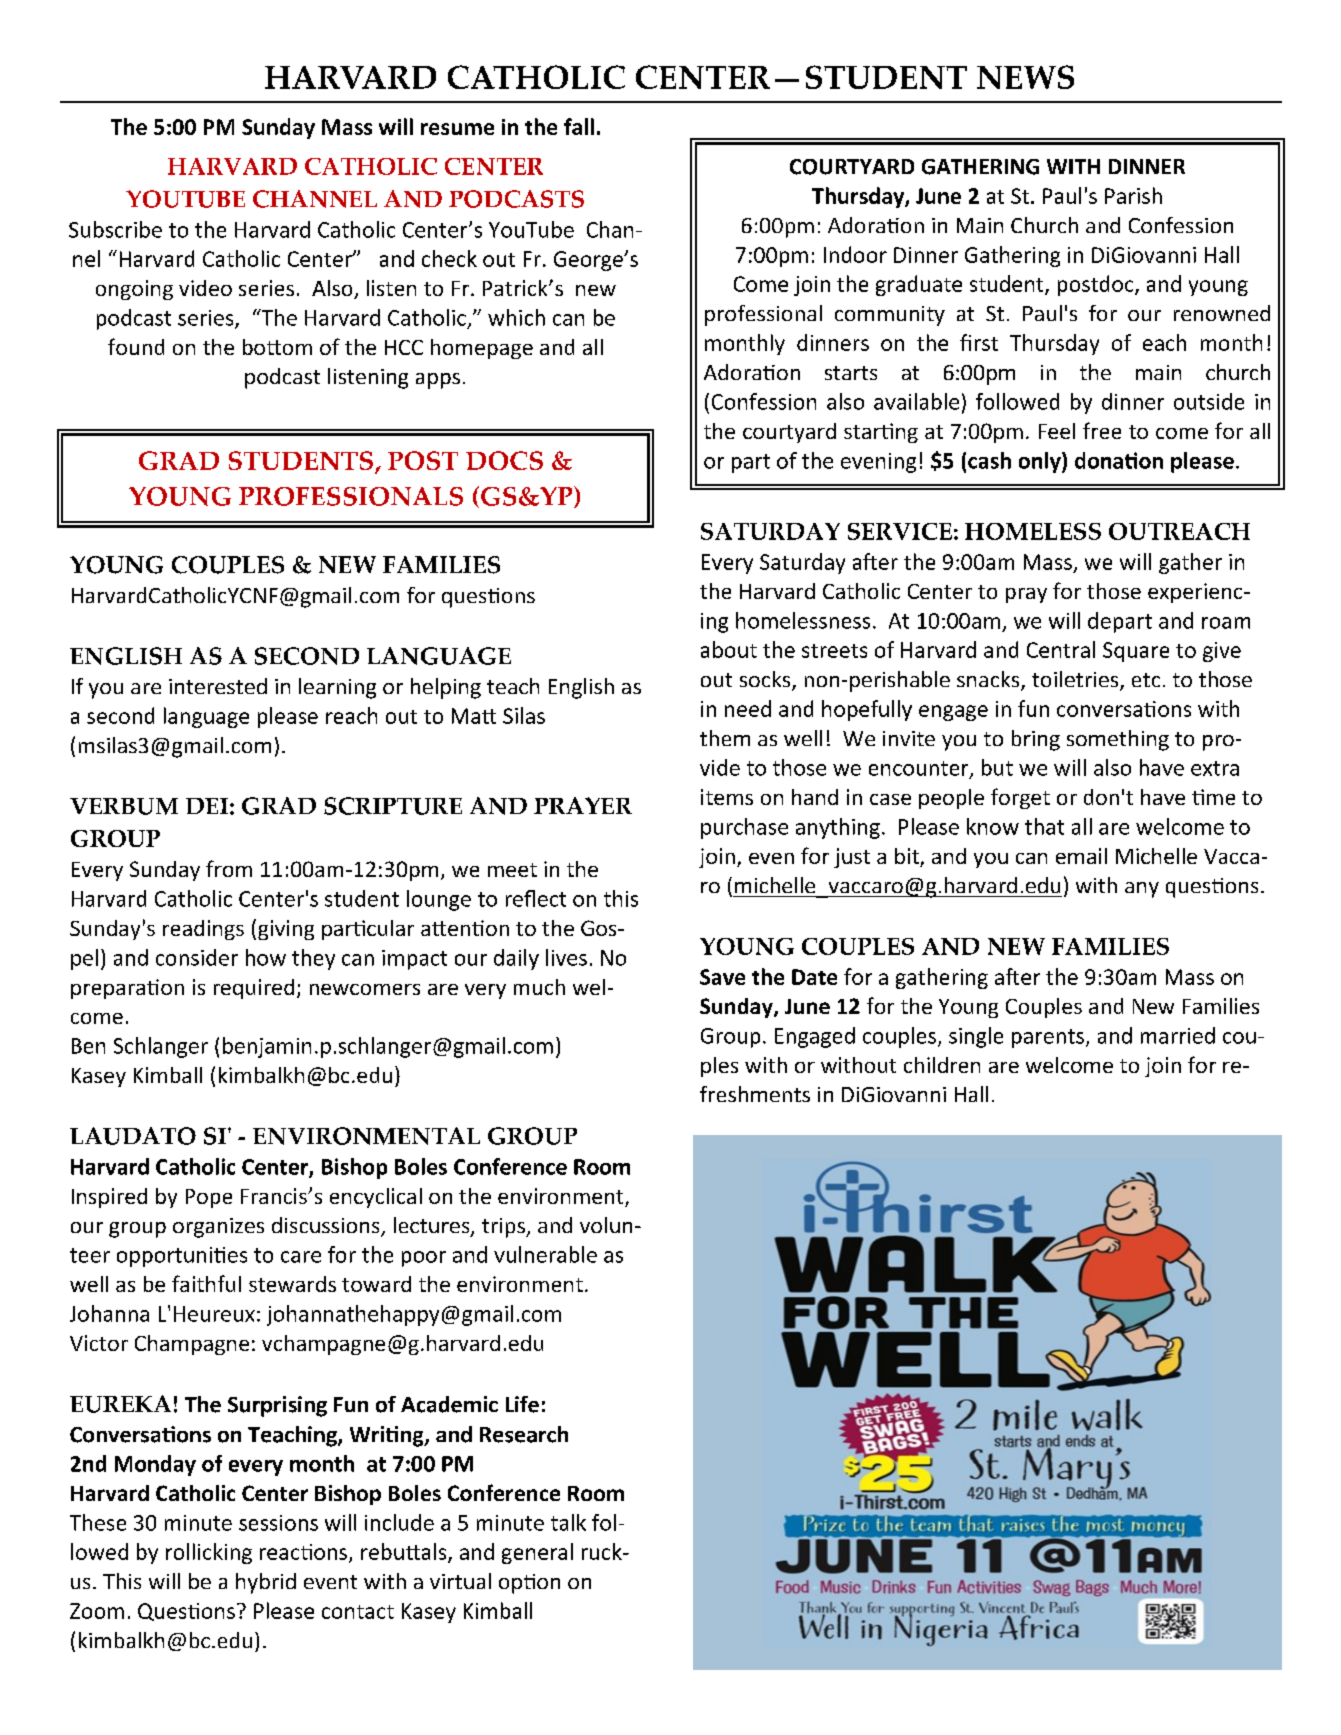 The width and height of the image is (1341, 1735). What do you see at coordinates (218, 686) in the image?
I see `interested` at bounding box center [218, 686].
